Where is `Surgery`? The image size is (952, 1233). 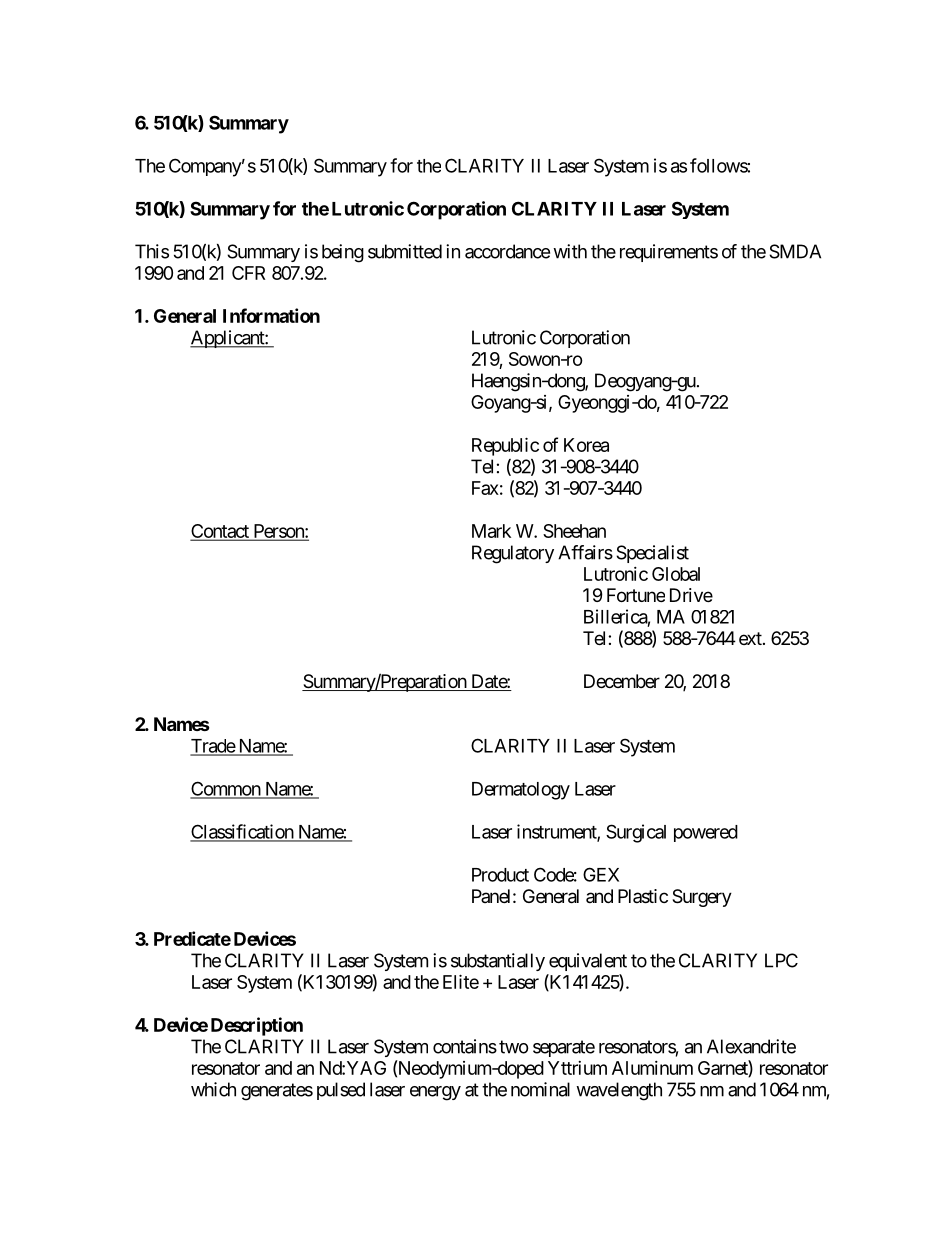
Surgery is located at coordinates (702, 898).
